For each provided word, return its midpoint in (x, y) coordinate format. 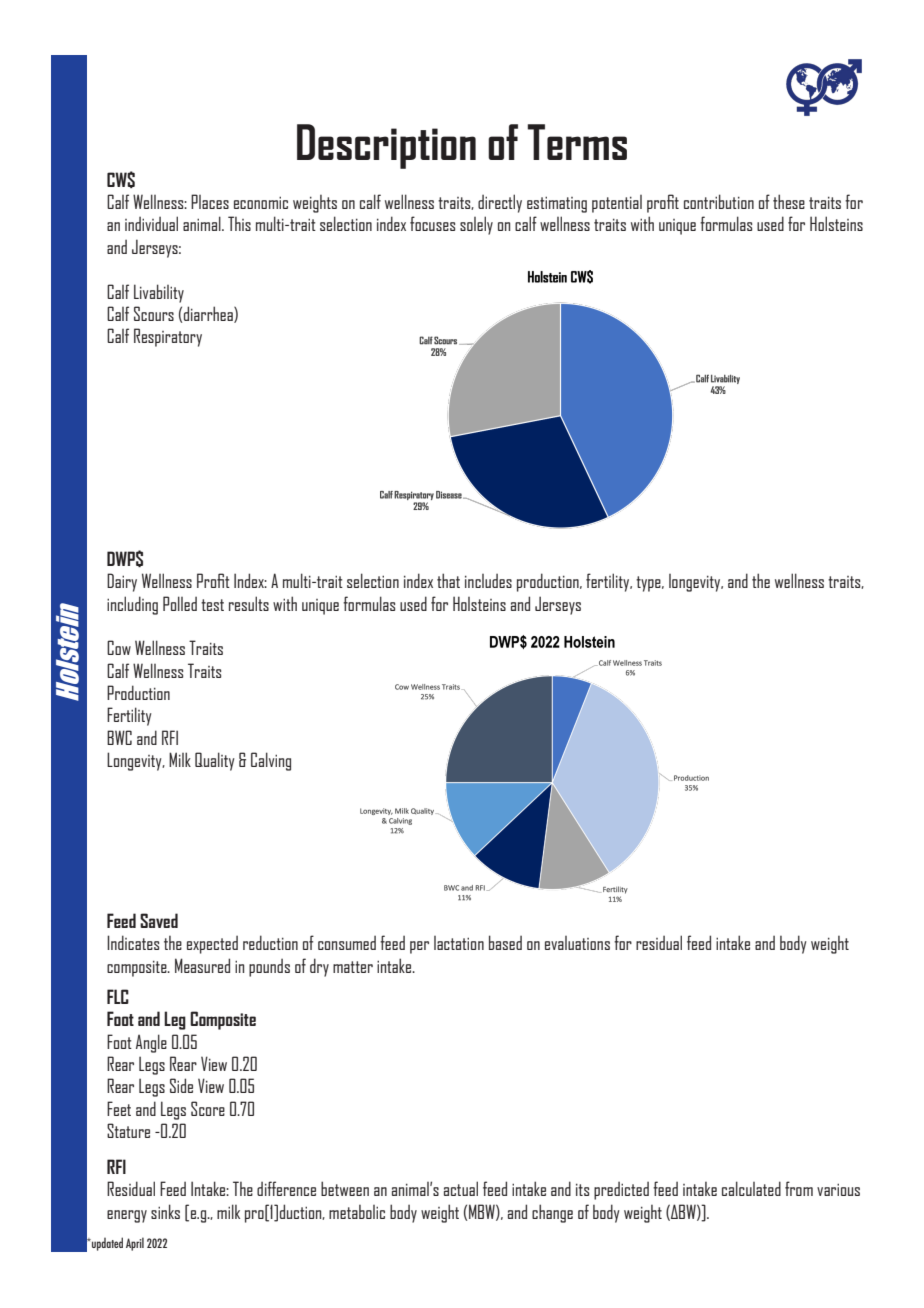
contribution (719, 201)
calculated (751, 1188)
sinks (165, 1211)
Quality (215, 761)
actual (461, 1188)
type (649, 584)
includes (488, 581)
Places (210, 201)
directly (500, 203)
